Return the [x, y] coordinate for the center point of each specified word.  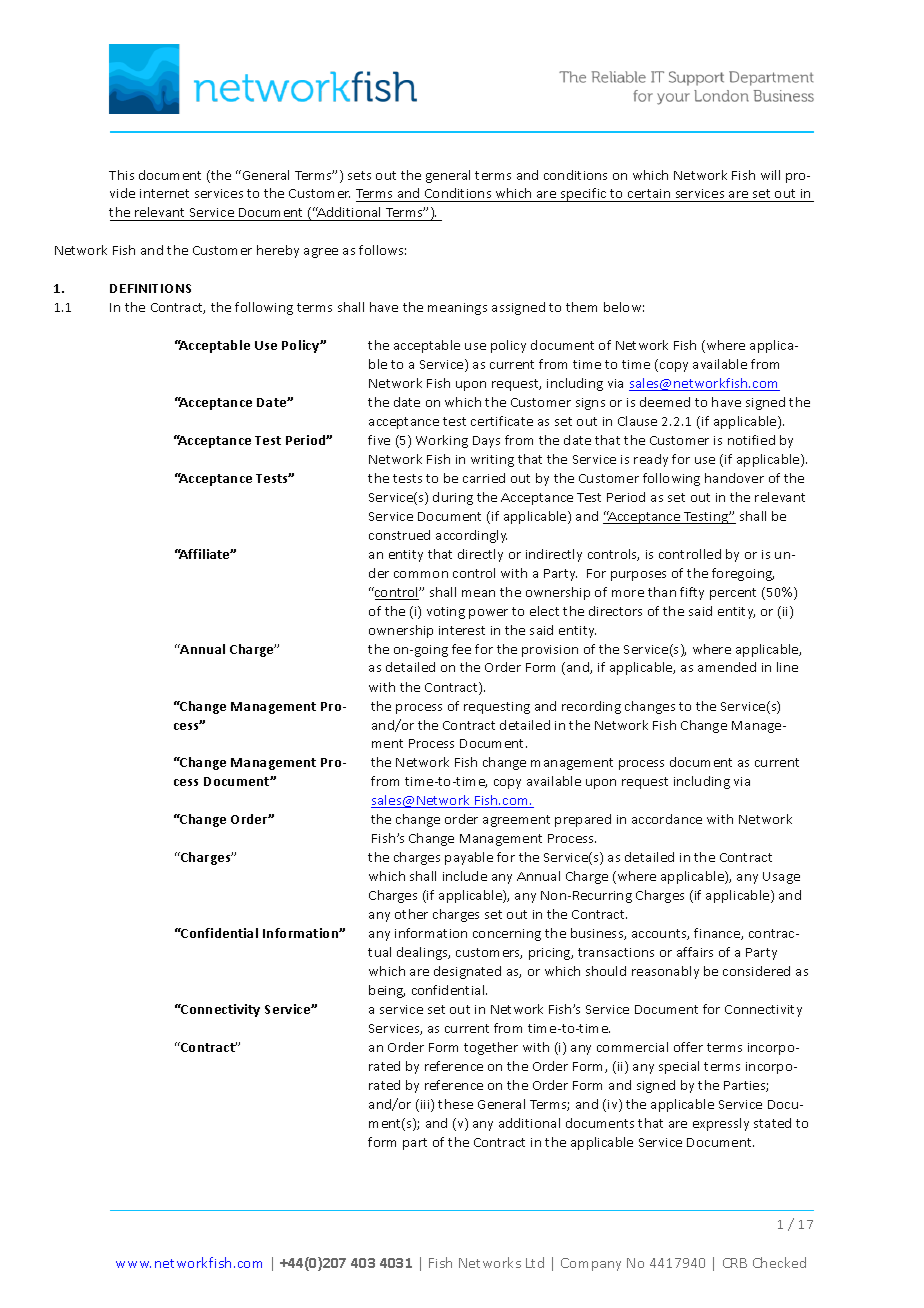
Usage [781, 878]
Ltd [535, 1262]
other [411, 914]
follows [382, 250]
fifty [692, 593]
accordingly [471, 536]
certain [649, 195]
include [465, 876]
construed [399, 535]
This [121, 175]
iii [426, 1105]
